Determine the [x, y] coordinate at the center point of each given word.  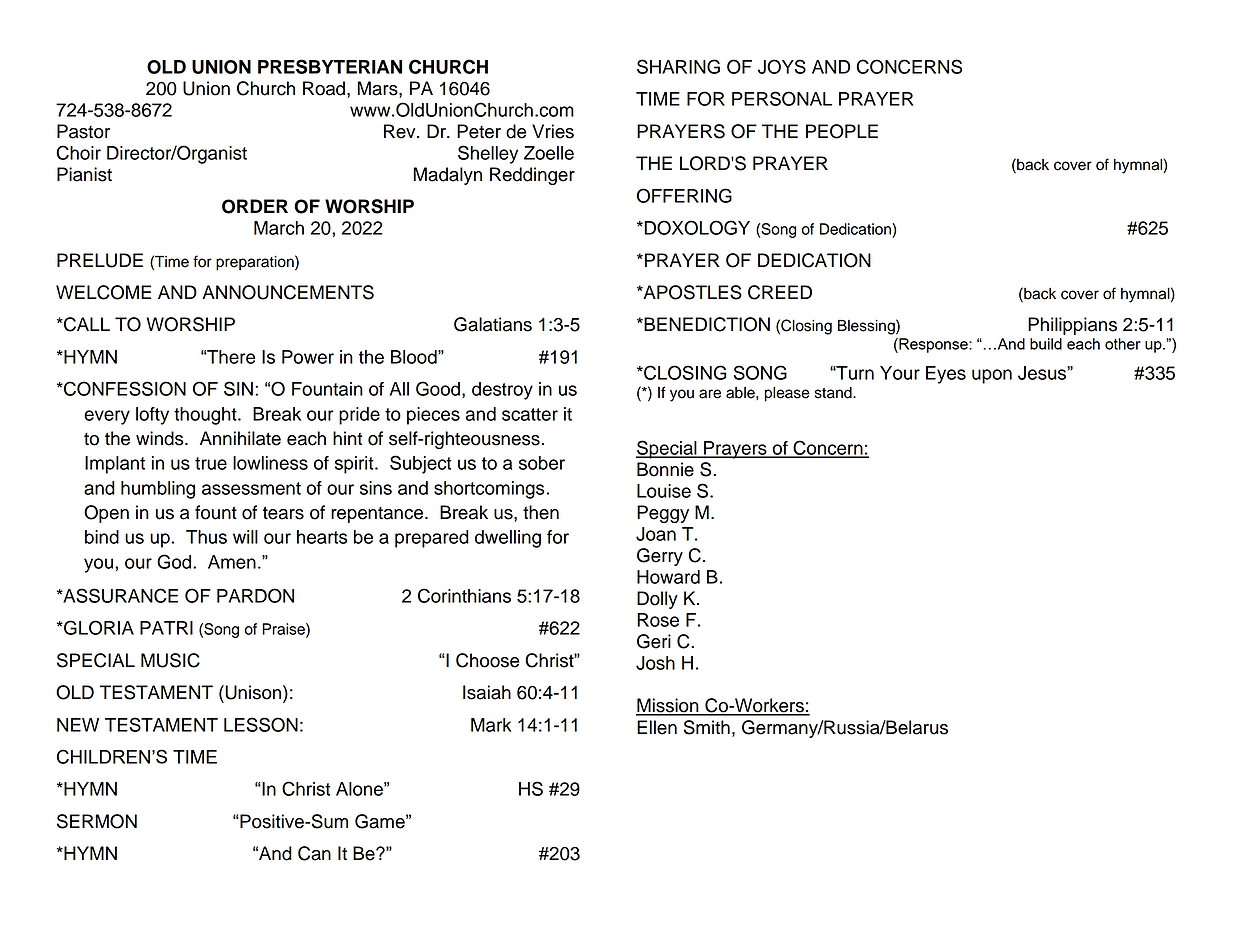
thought [206, 416]
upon [992, 376]
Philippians [1072, 326]
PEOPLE [842, 131]
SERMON [97, 821]
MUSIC [170, 660]
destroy [502, 391]
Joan [656, 534]
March [279, 228]
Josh [655, 663]
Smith [707, 727]
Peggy [663, 514]
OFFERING [684, 195]
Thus [206, 537]
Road [324, 88]
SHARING [678, 66]
